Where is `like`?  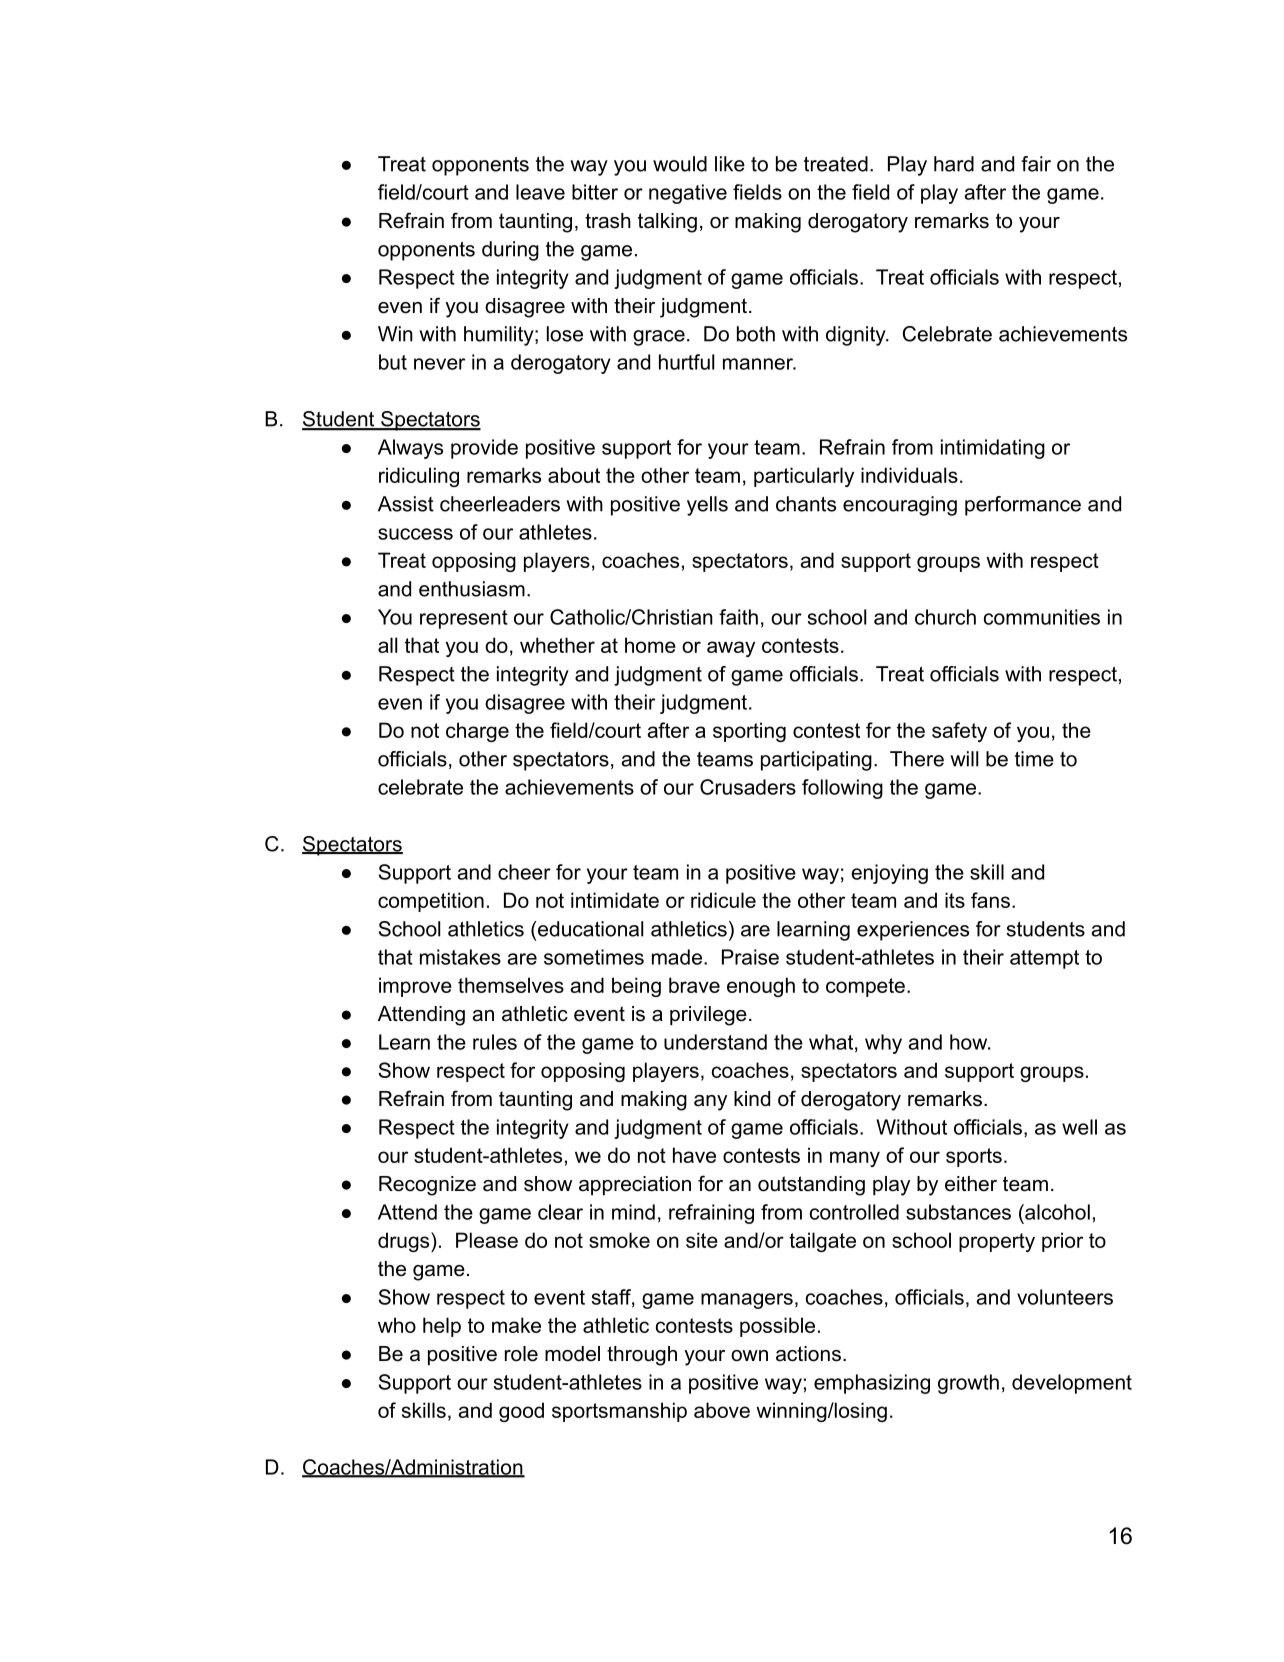
like is located at coordinates (730, 164).
